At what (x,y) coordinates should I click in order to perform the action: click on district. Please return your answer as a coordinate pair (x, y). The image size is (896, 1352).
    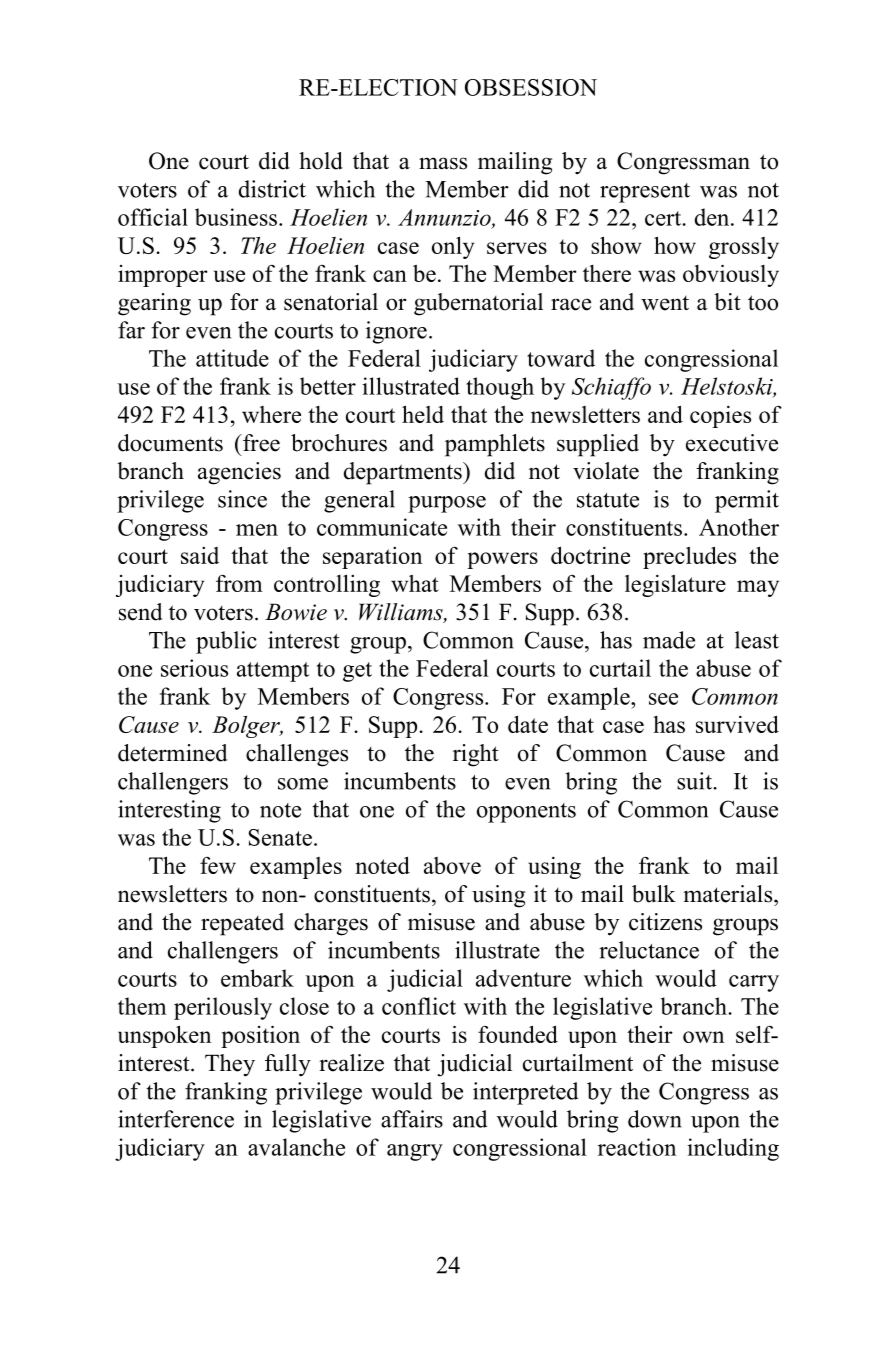
    Looking at the image, I should click on (272, 189).
